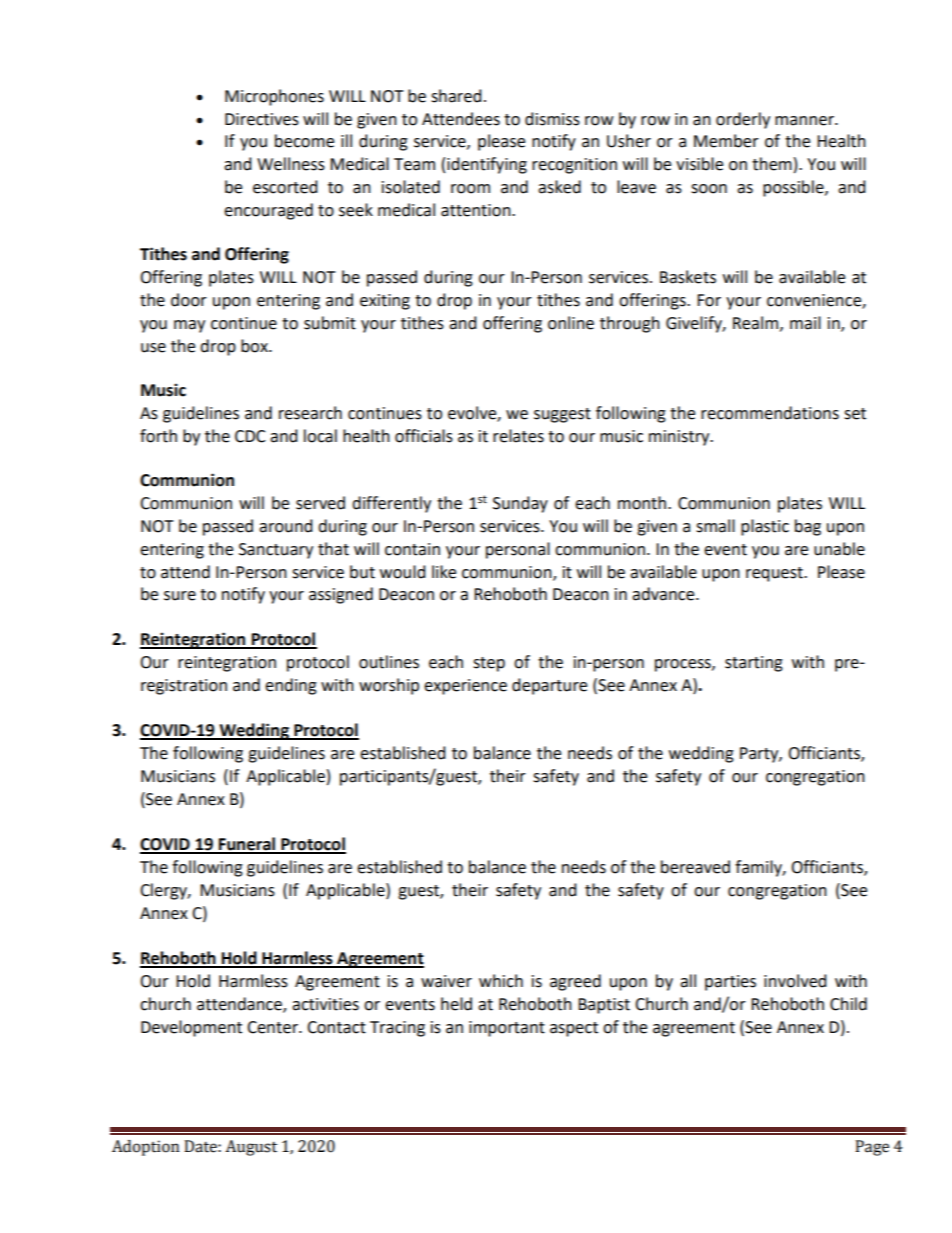  I want to click on orderly, so click(743, 120).
